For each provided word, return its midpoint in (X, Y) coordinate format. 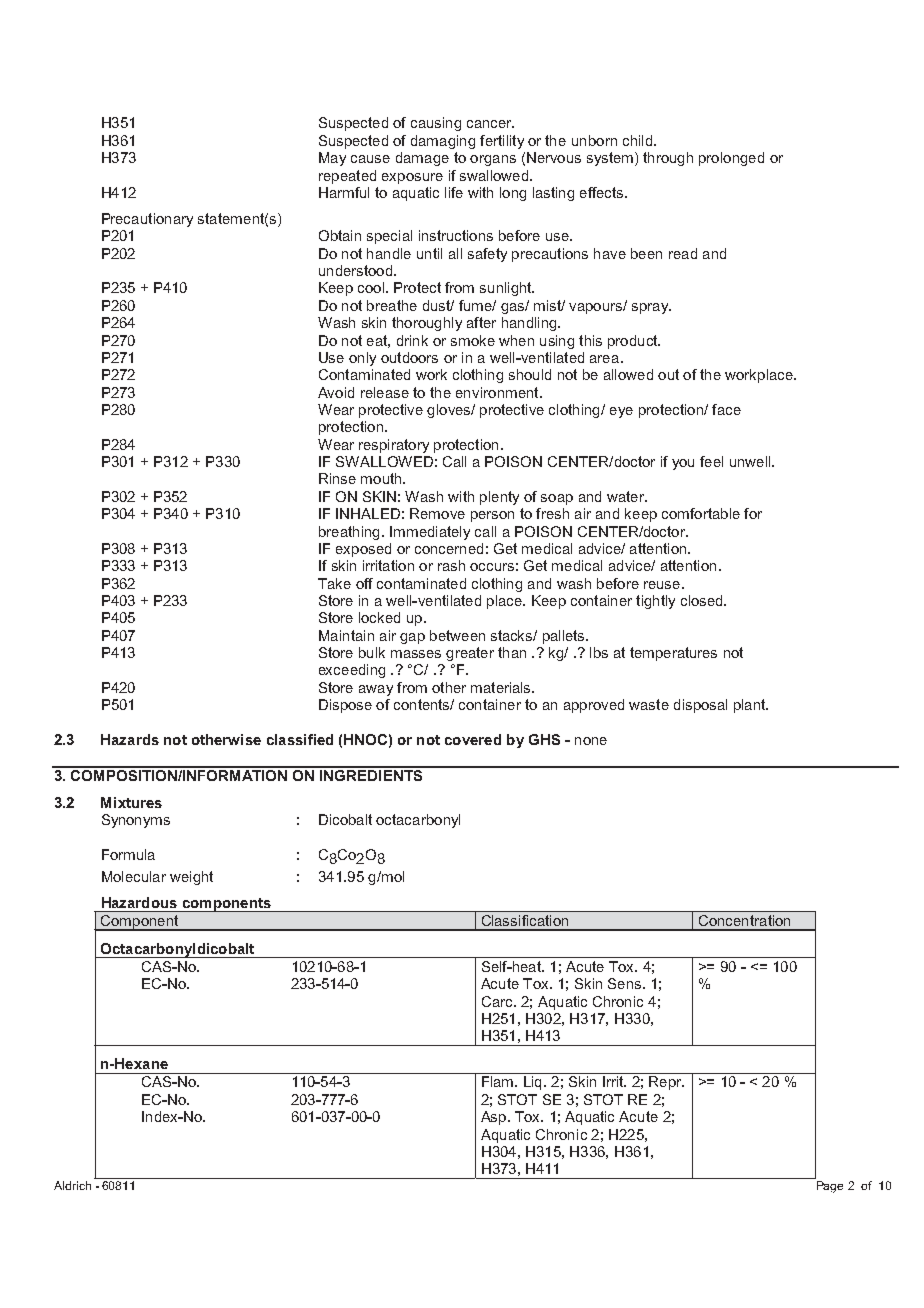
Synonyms (136, 821)
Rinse (337, 478)
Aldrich (72, 1185)
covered (473, 739)
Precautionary (147, 220)
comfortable (701, 513)
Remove (437, 513)
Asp (493, 1118)
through (668, 159)
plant (751, 706)
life (454, 192)
